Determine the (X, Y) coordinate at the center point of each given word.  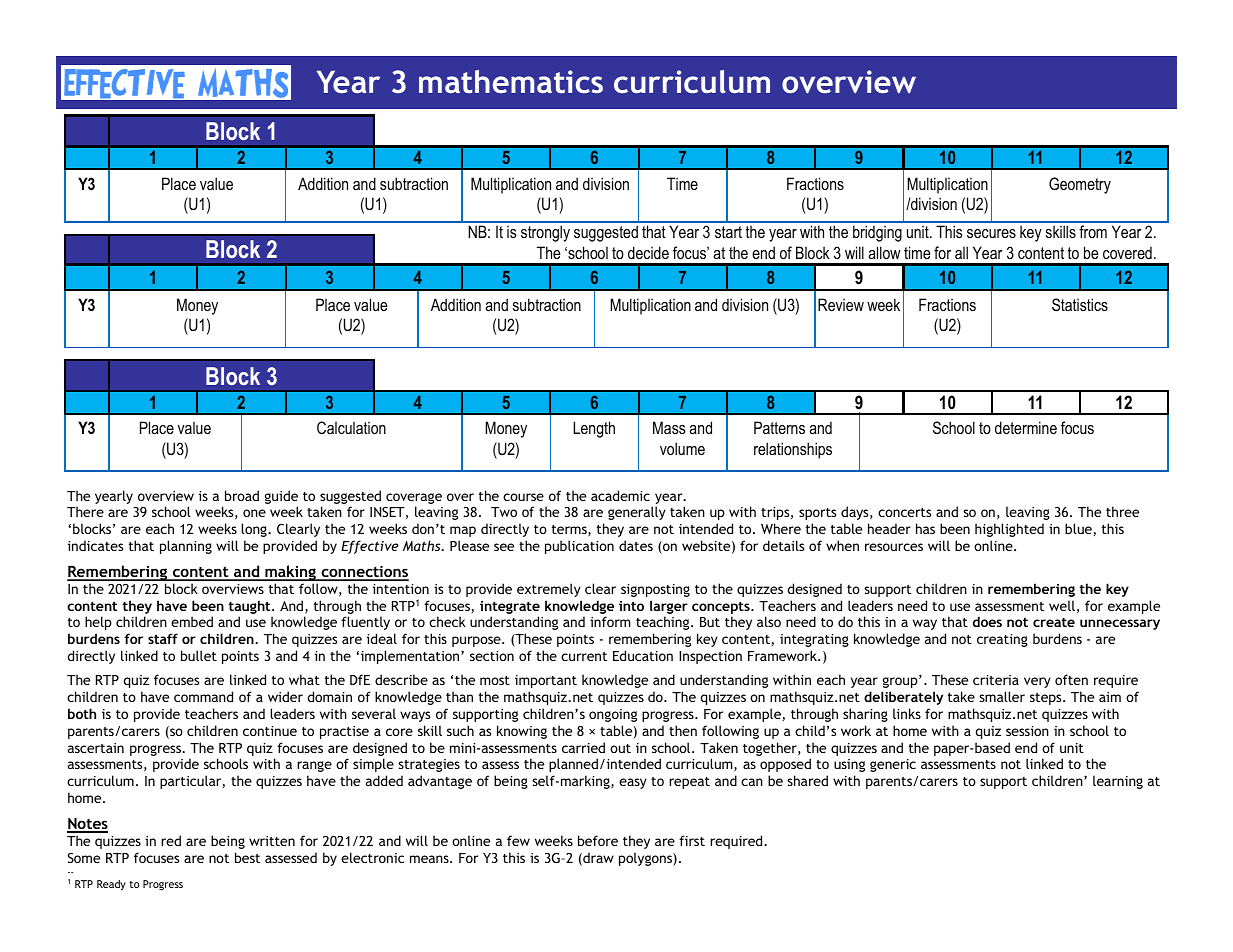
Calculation (351, 427)
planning (186, 547)
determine (1026, 427)
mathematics (511, 81)
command (203, 696)
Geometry (1080, 185)
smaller (1002, 696)
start (728, 232)
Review (841, 304)
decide (648, 252)
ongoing (613, 715)
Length (594, 429)
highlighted (1009, 530)
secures (991, 233)
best (247, 857)
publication (579, 547)
